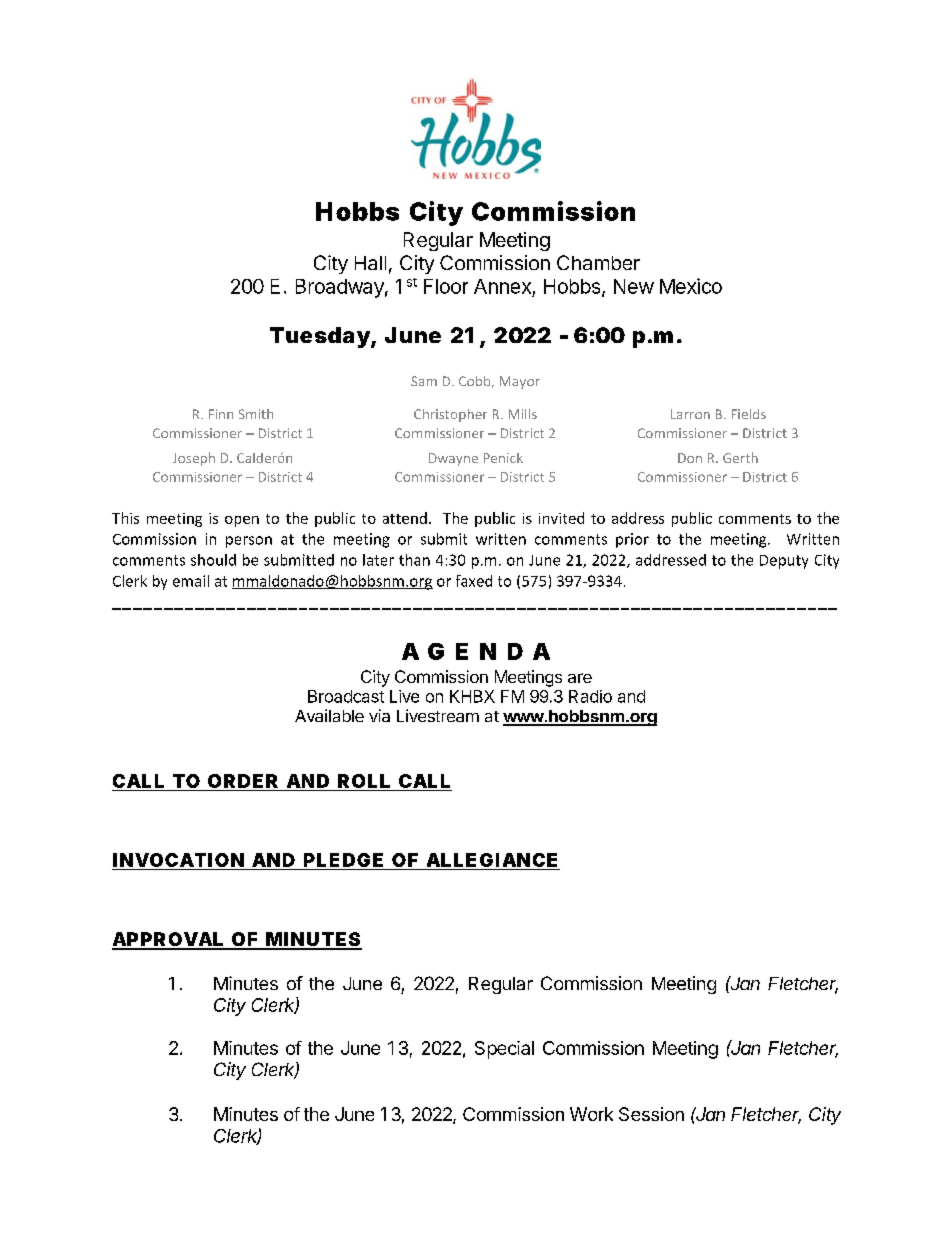  I want to click on Special, so click(504, 1050).
